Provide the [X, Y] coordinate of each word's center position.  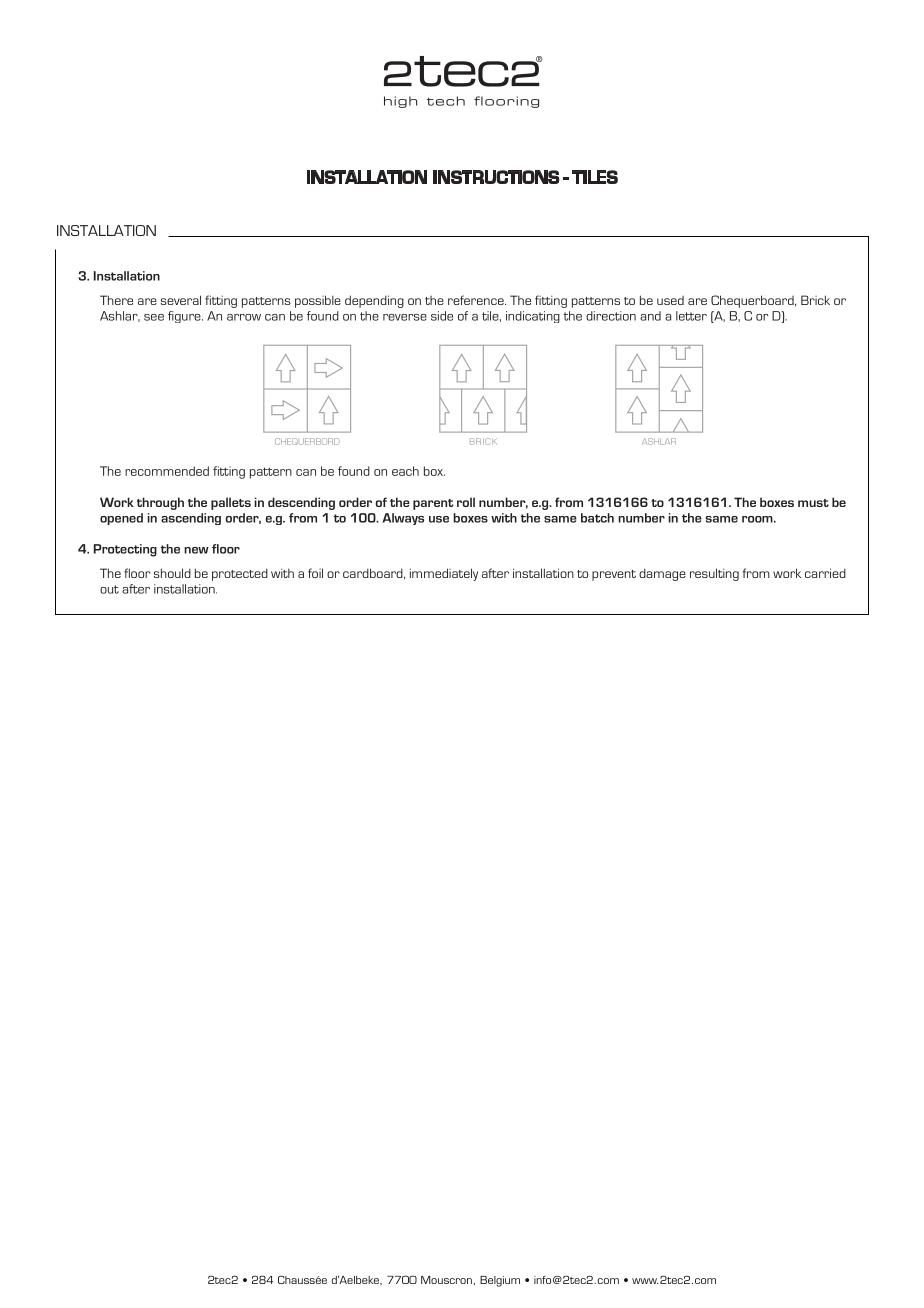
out [109, 589]
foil [315, 573]
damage [662, 574]
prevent [614, 575]
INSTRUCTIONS [496, 177]
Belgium [500, 1281]
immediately [444, 574]
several [181, 300]
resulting [714, 574]
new [196, 550]
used [670, 300]
